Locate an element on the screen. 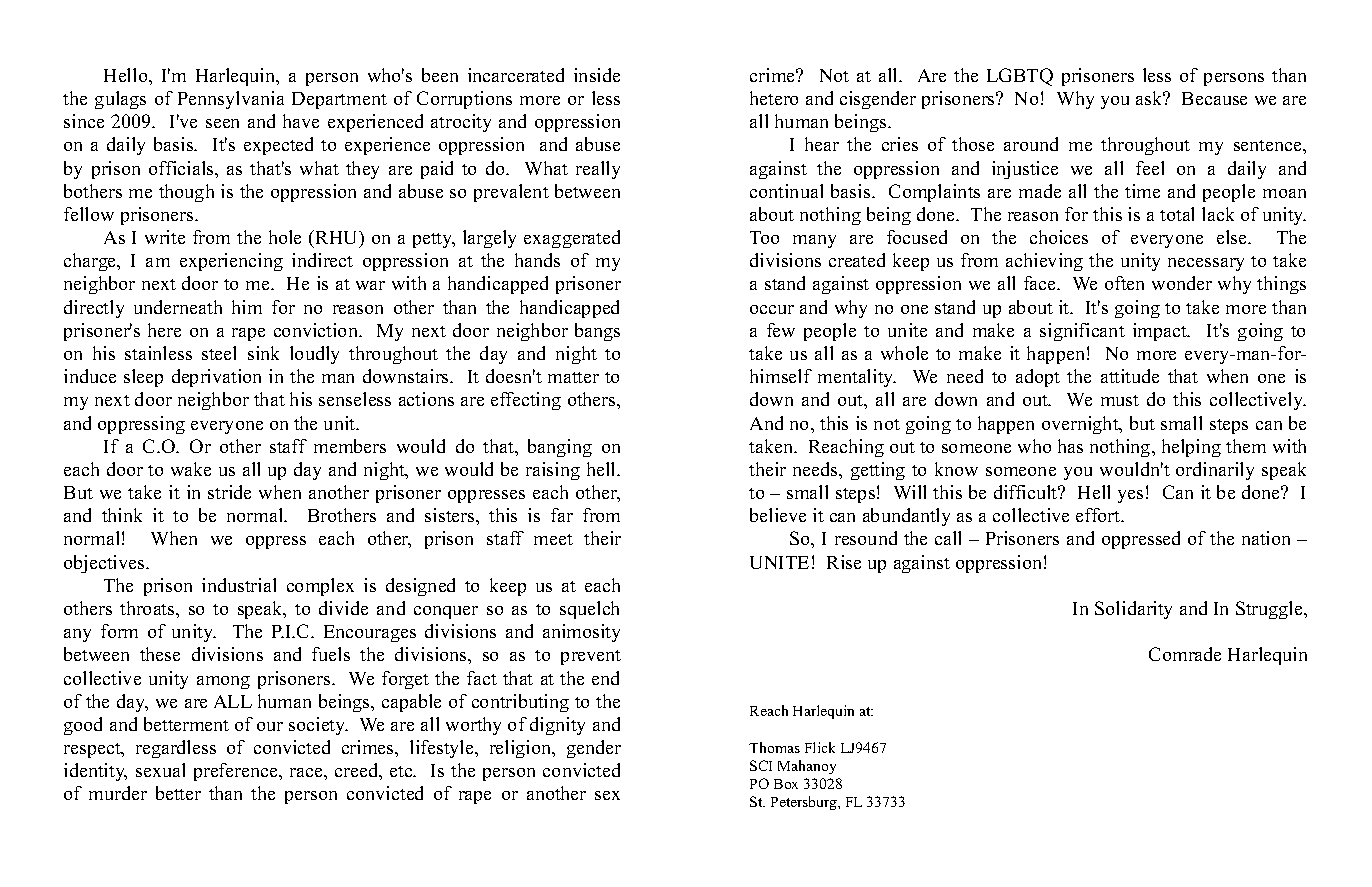  hetero is located at coordinates (774, 98).
